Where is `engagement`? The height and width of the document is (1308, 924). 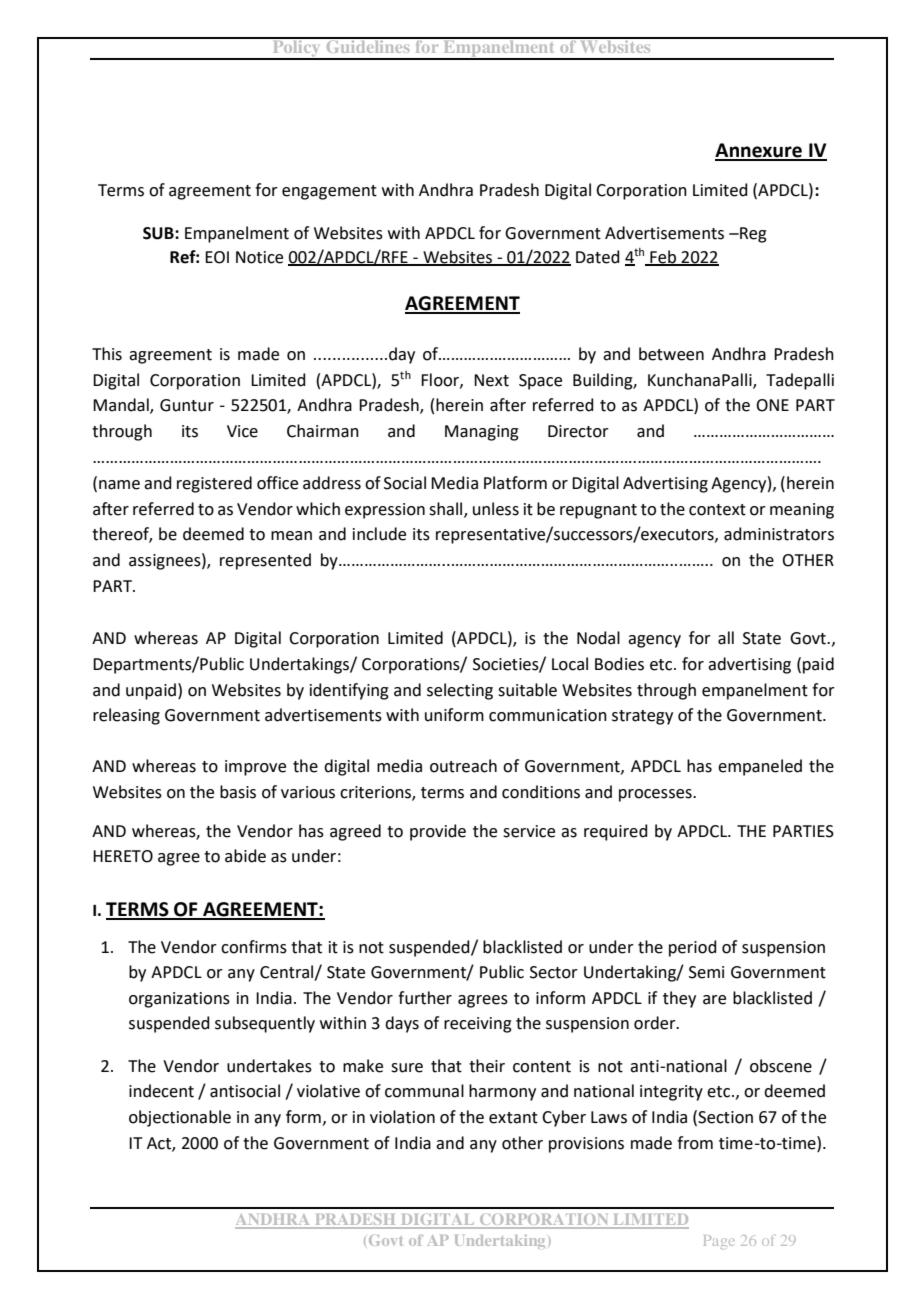 engagement is located at coordinates (329, 192).
